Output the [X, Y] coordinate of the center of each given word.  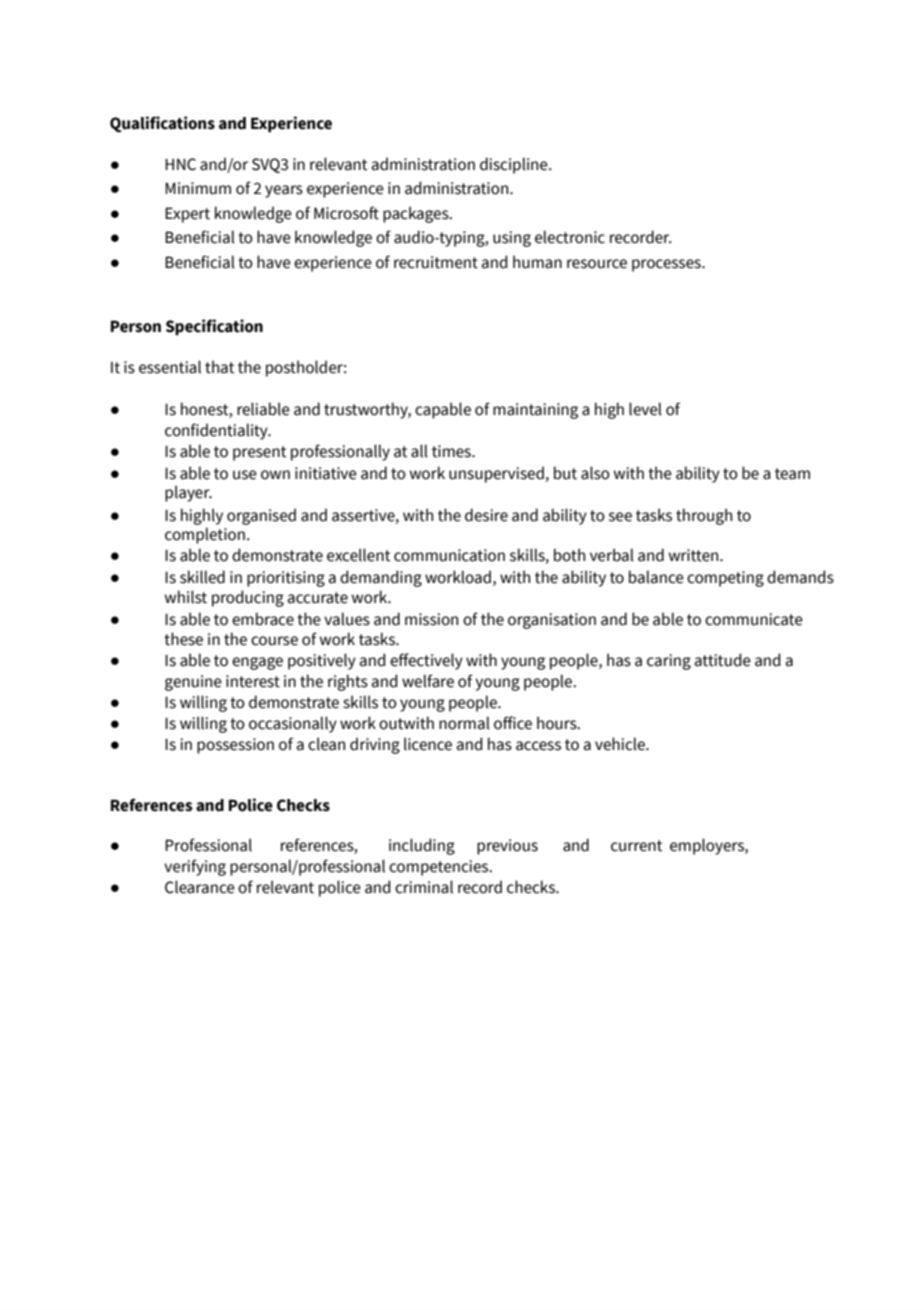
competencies [440, 868]
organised [261, 516]
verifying [195, 867]
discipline [515, 165]
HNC [180, 164]
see [620, 517]
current [637, 846]
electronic [570, 237]
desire [486, 515]
